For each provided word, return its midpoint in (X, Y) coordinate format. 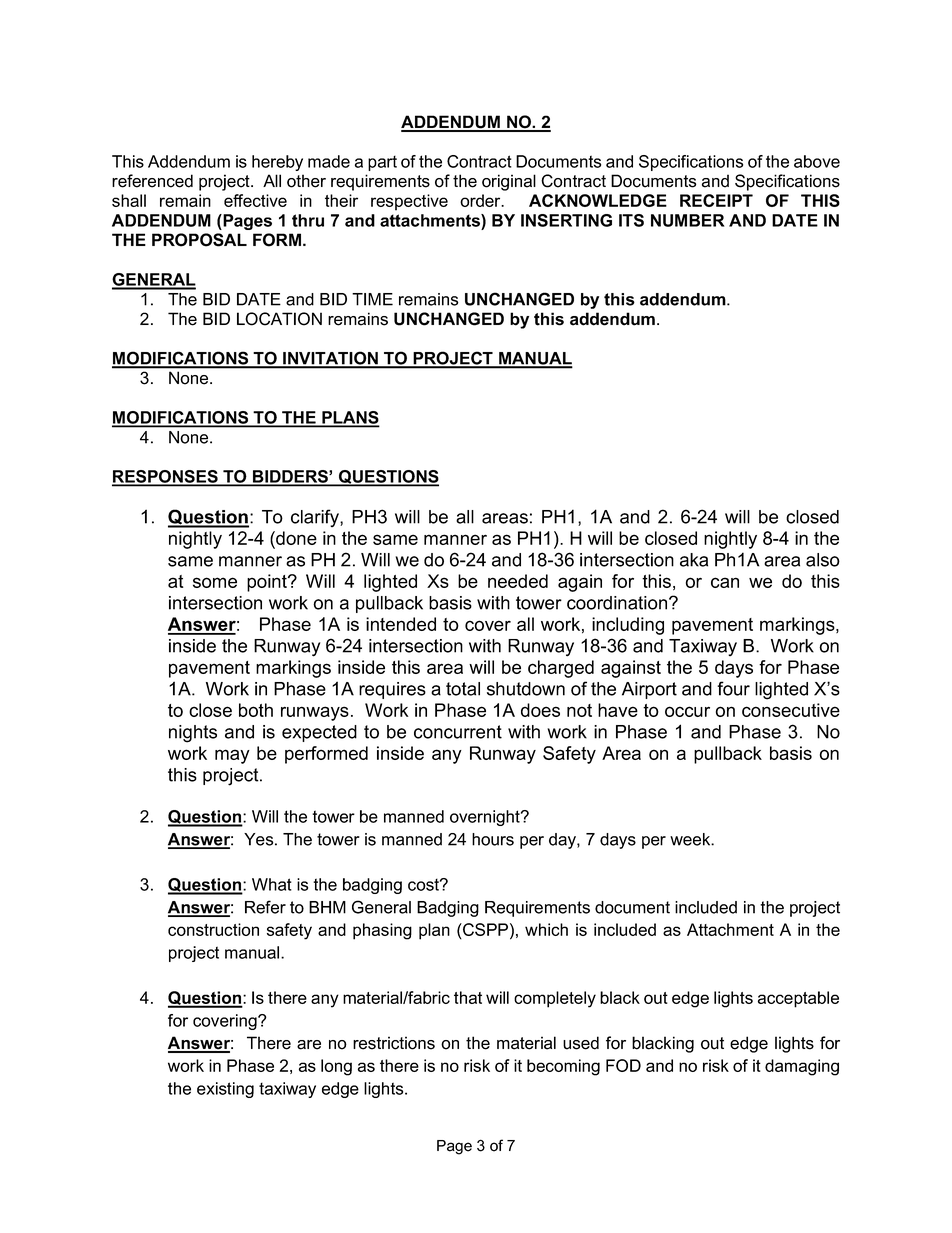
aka (694, 560)
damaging (802, 1067)
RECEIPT (716, 200)
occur (687, 711)
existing (225, 1090)
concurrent (458, 732)
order (481, 200)
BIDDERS (290, 477)
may (232, 756)
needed (518, 581)
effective (255, 200)
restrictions (394, 1043)
